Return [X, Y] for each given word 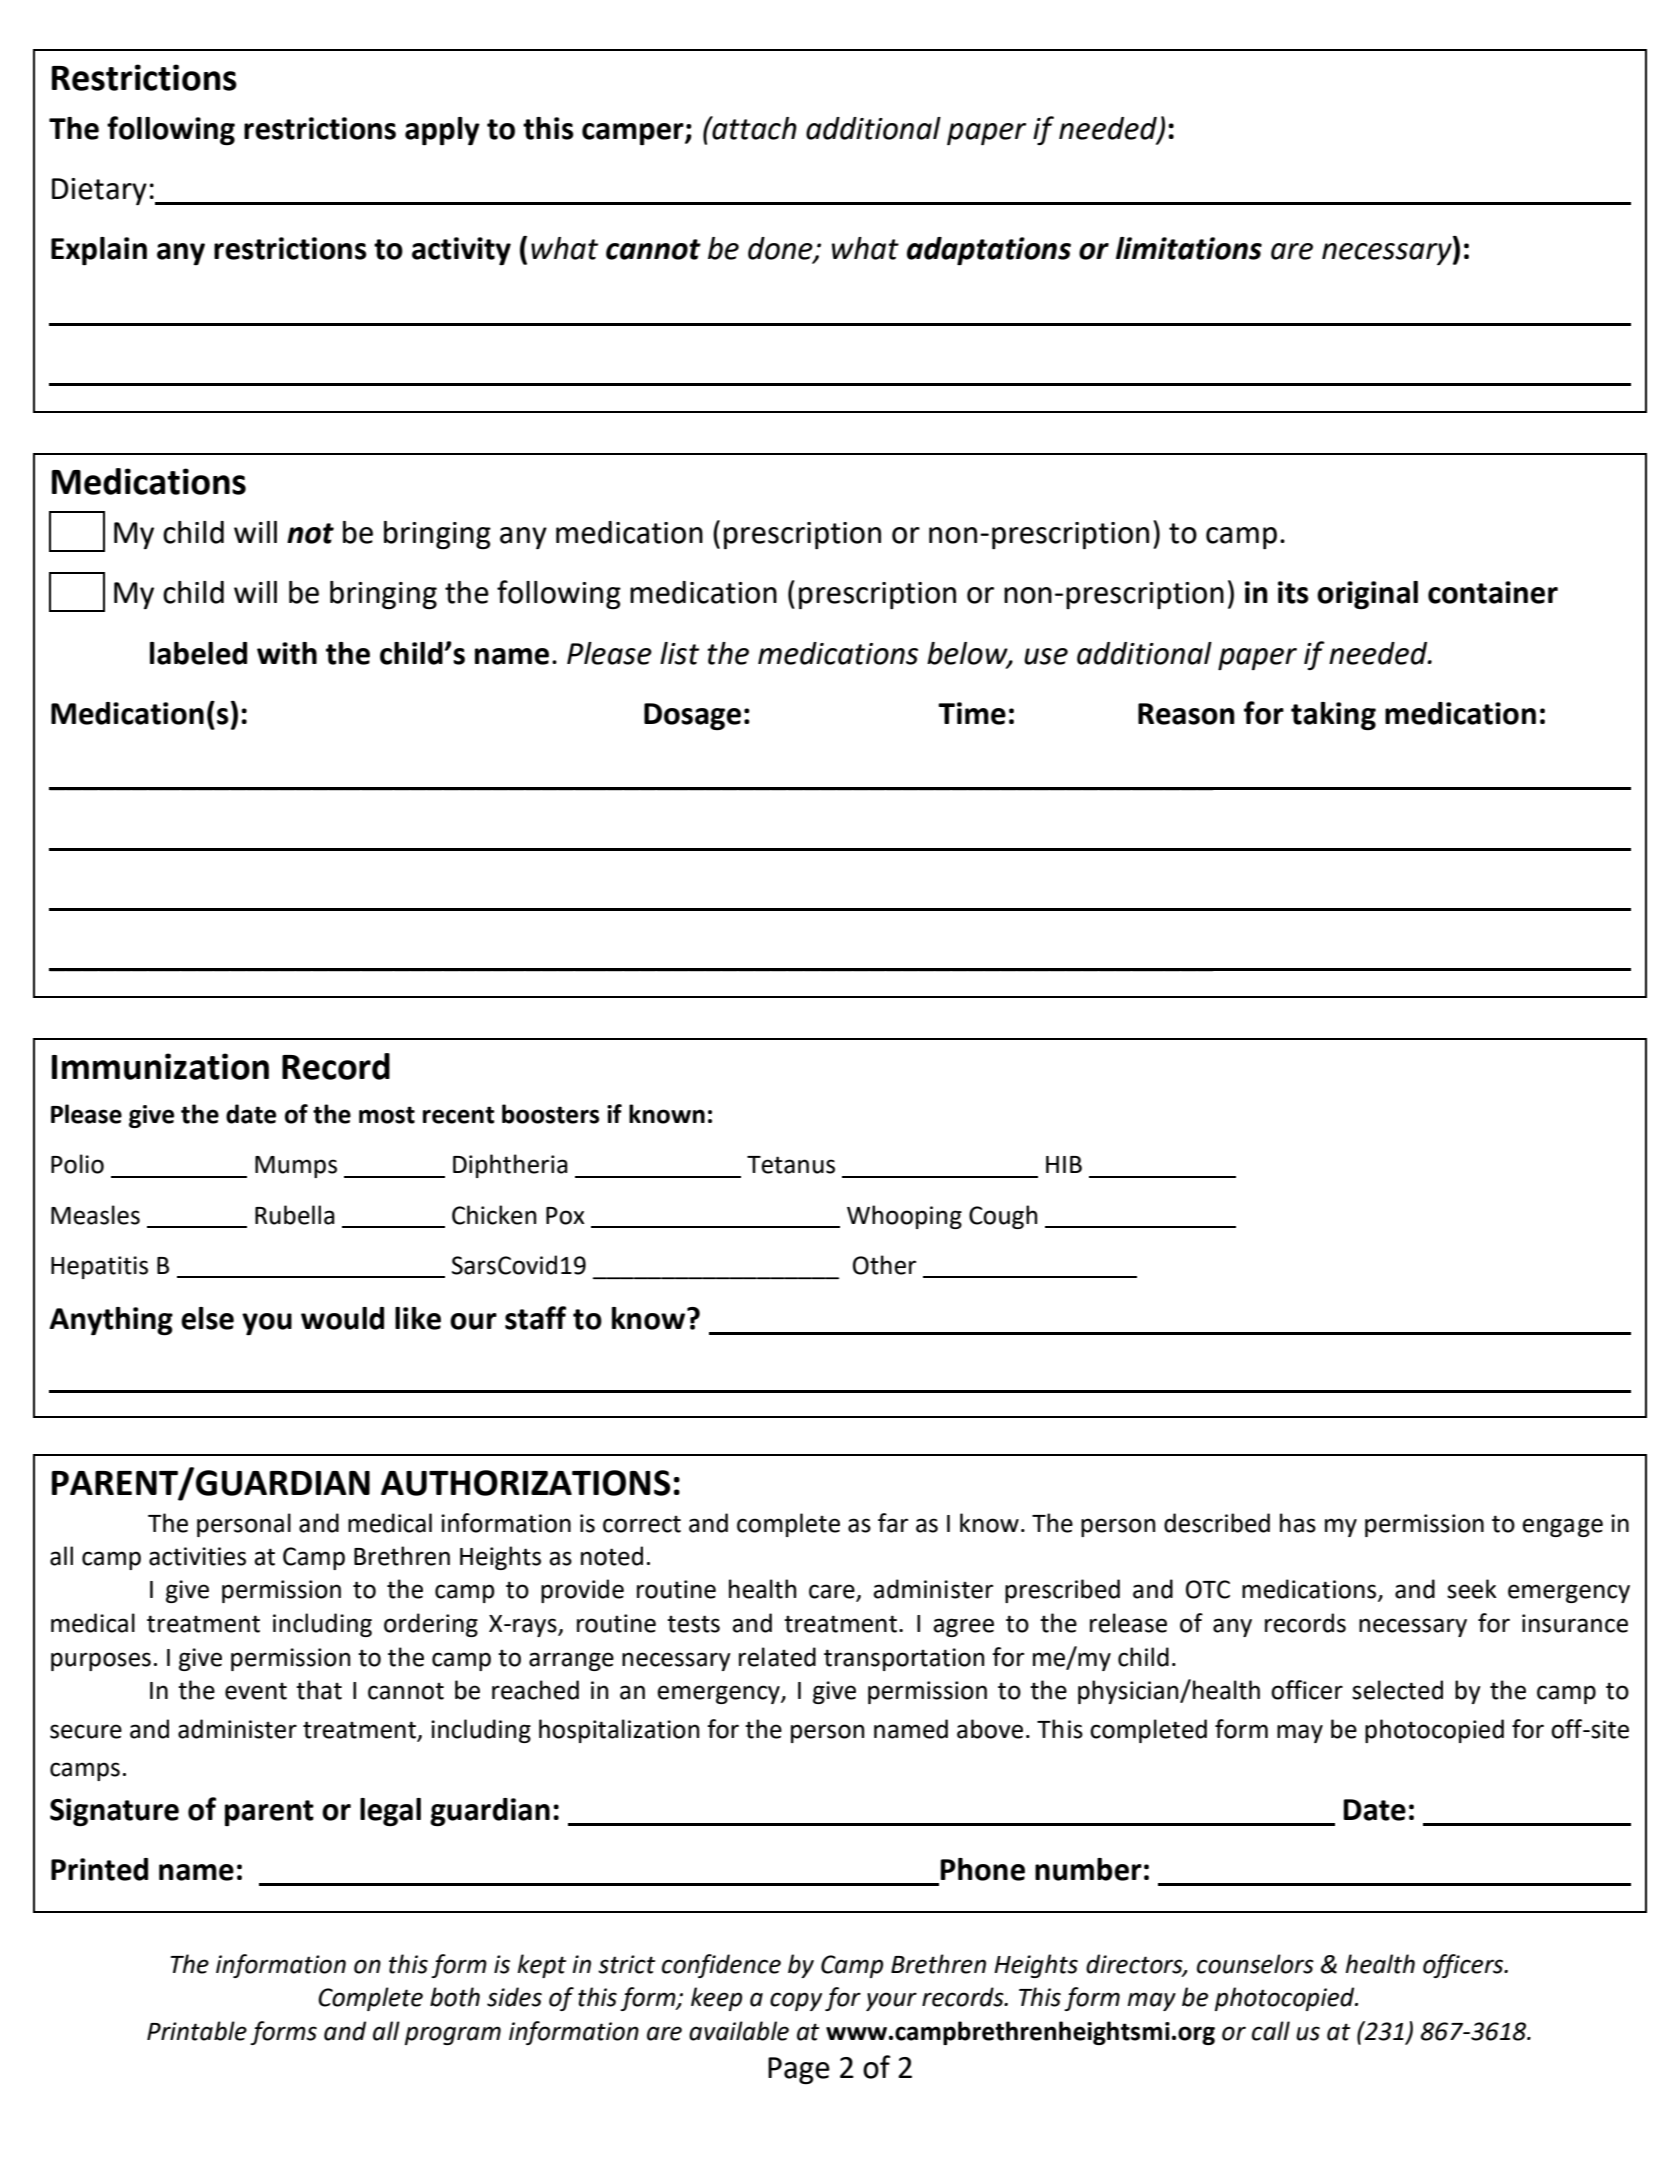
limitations [1189, 248]
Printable [197, 2031]
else [207, 1318]
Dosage [692, 716]
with [287, 653]
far [893, 1523]
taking [1333, 716]
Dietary [99, 191]
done [781, 249]
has [1298, 1523]
